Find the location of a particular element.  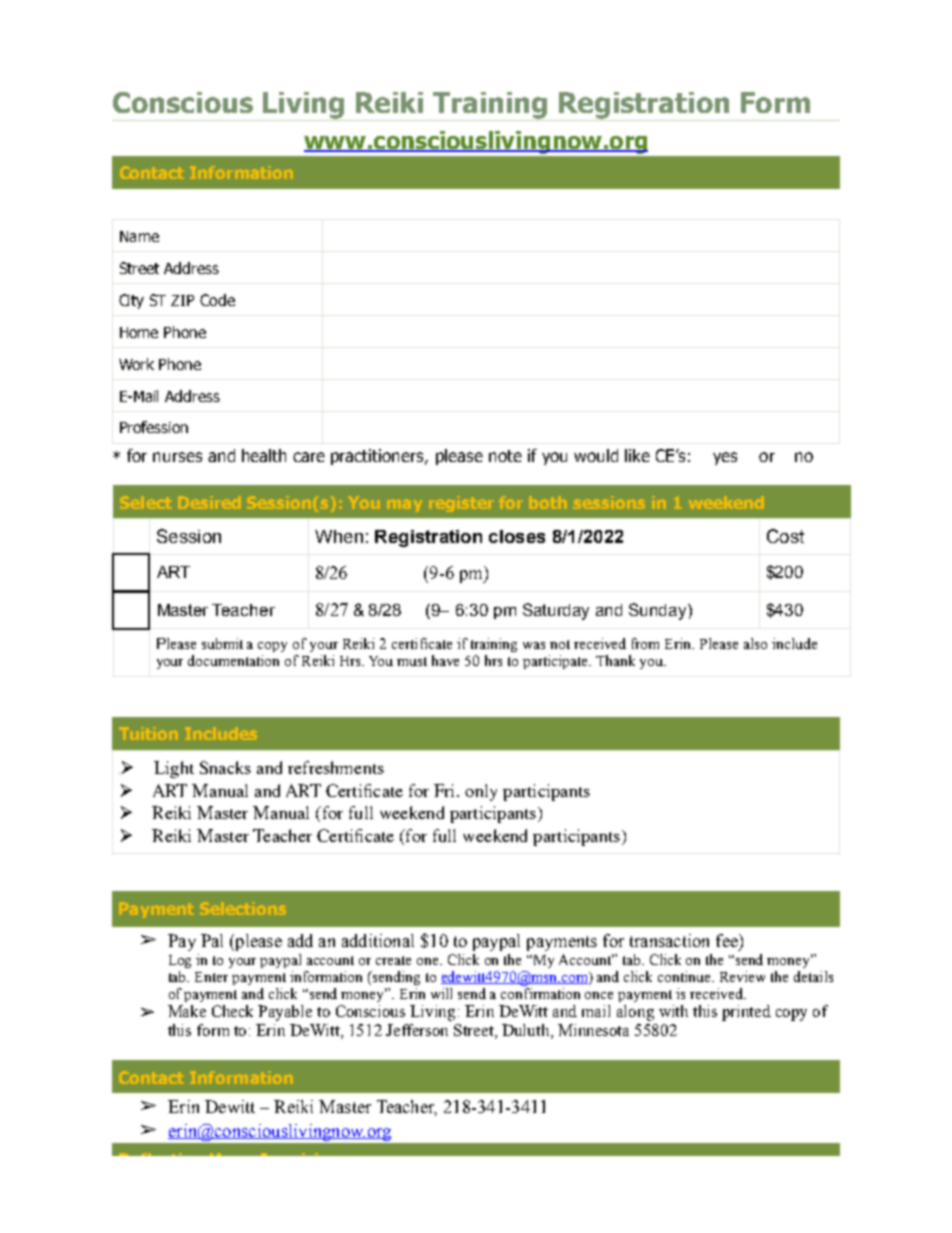

ZIP is located at coordinates (182, 300).
